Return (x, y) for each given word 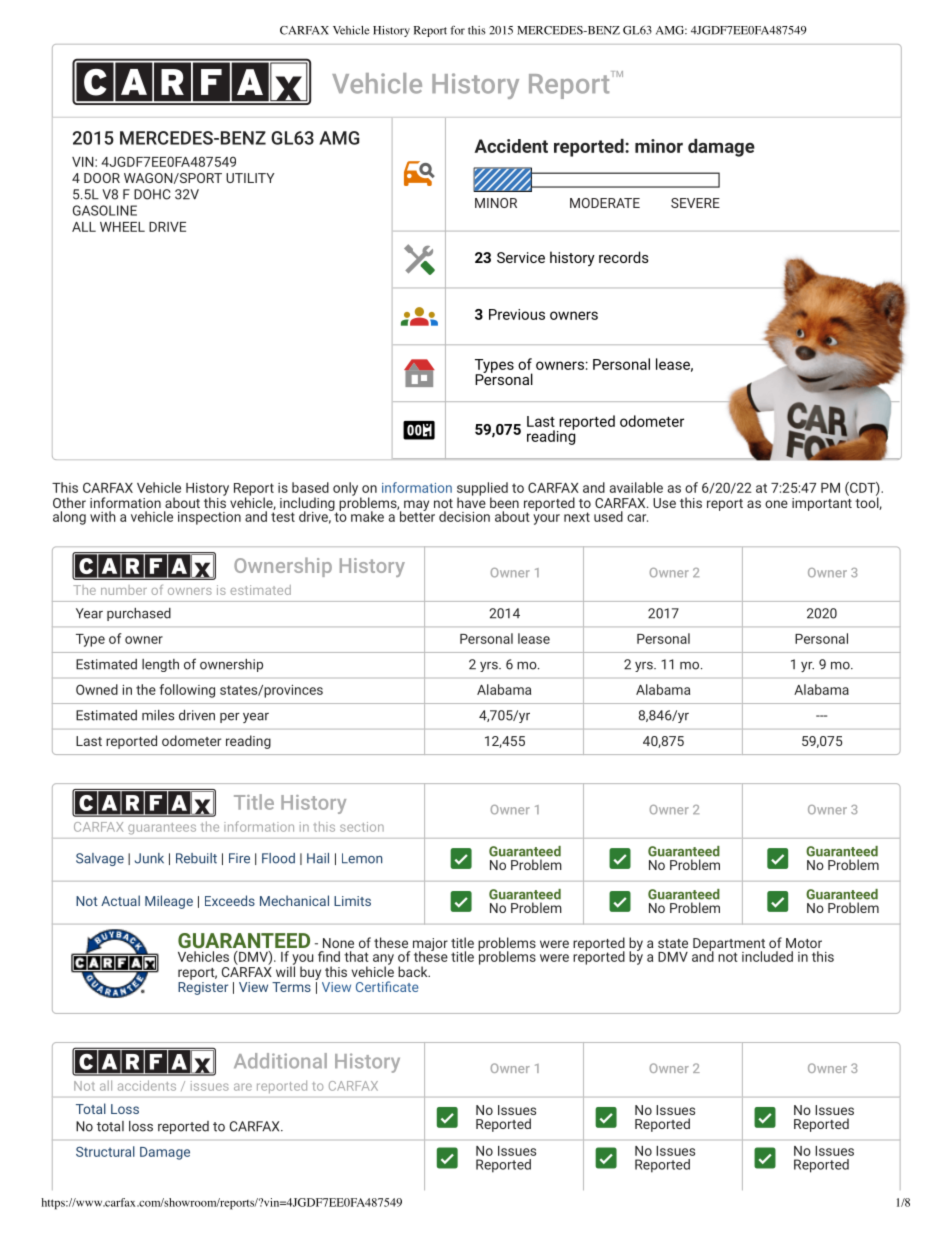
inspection (209, 518)
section (362, 827)
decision (464, 516)
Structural (105, 1151)
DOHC (152, 194)
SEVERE (695, 203)
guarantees (162, 828)
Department (729, 945)
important (822, 503)
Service (521, 257)
